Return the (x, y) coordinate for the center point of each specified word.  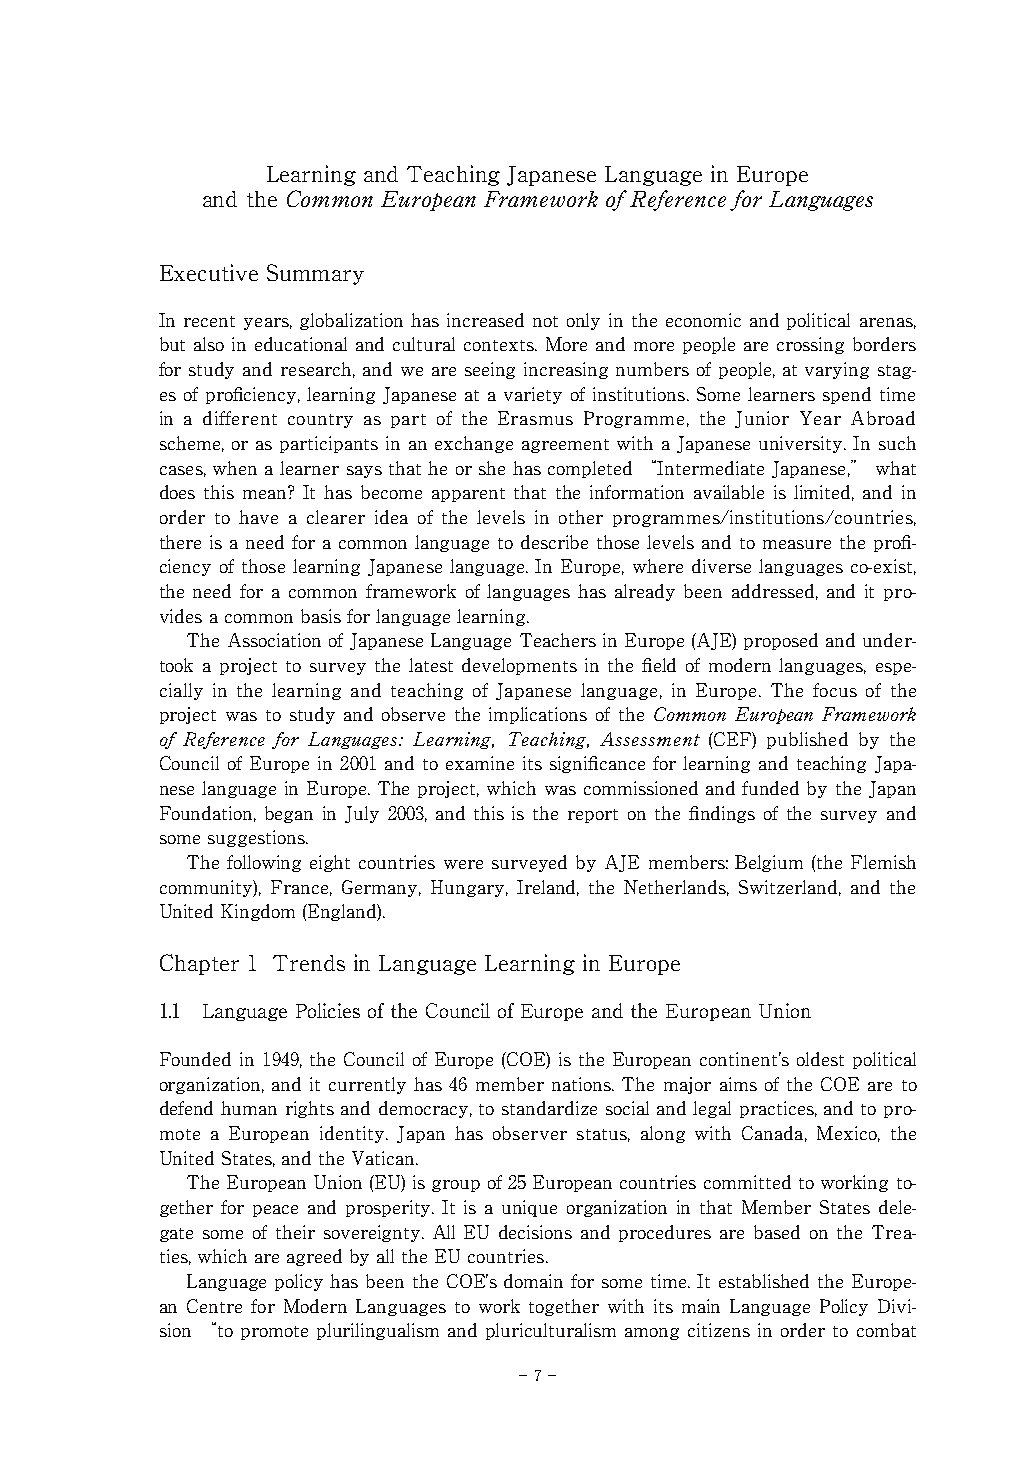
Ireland (548, 888)
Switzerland (790, 888)
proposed (781, 641)
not (545, 321)
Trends (309, 963)
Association (274, 640)
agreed (314, 1257)
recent (209, 321)
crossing (810, 345)
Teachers (558, 640)
